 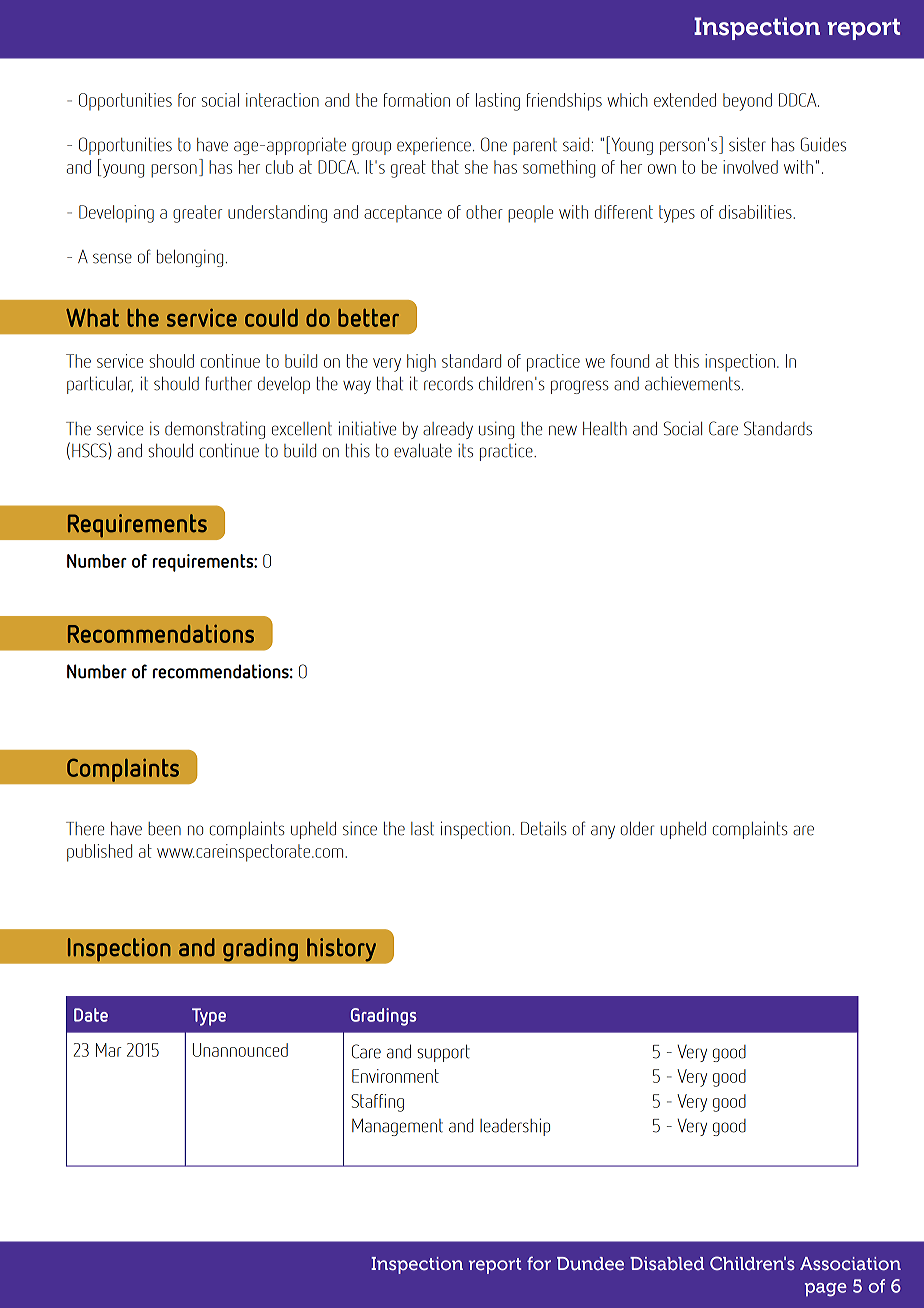 I want to click on been, so click(x=164, y=829).
